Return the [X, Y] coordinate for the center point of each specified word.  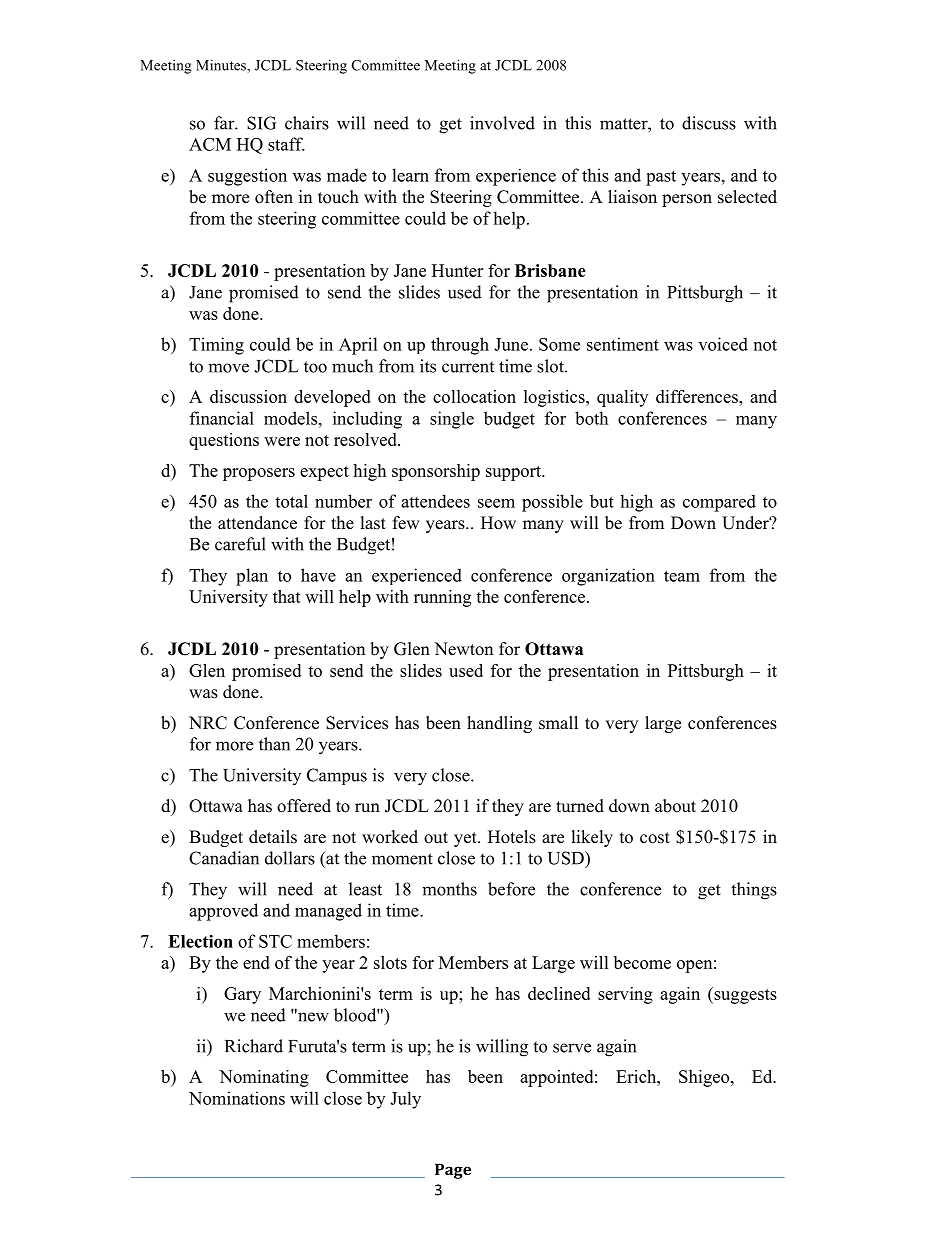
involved [502, 123]
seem [496, 503]
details [273, 837]
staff [286, 144]
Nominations [237, 1098]
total [291, 501]
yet [466, 839]
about [675, 806]
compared [719, 503]
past [661, 178]
